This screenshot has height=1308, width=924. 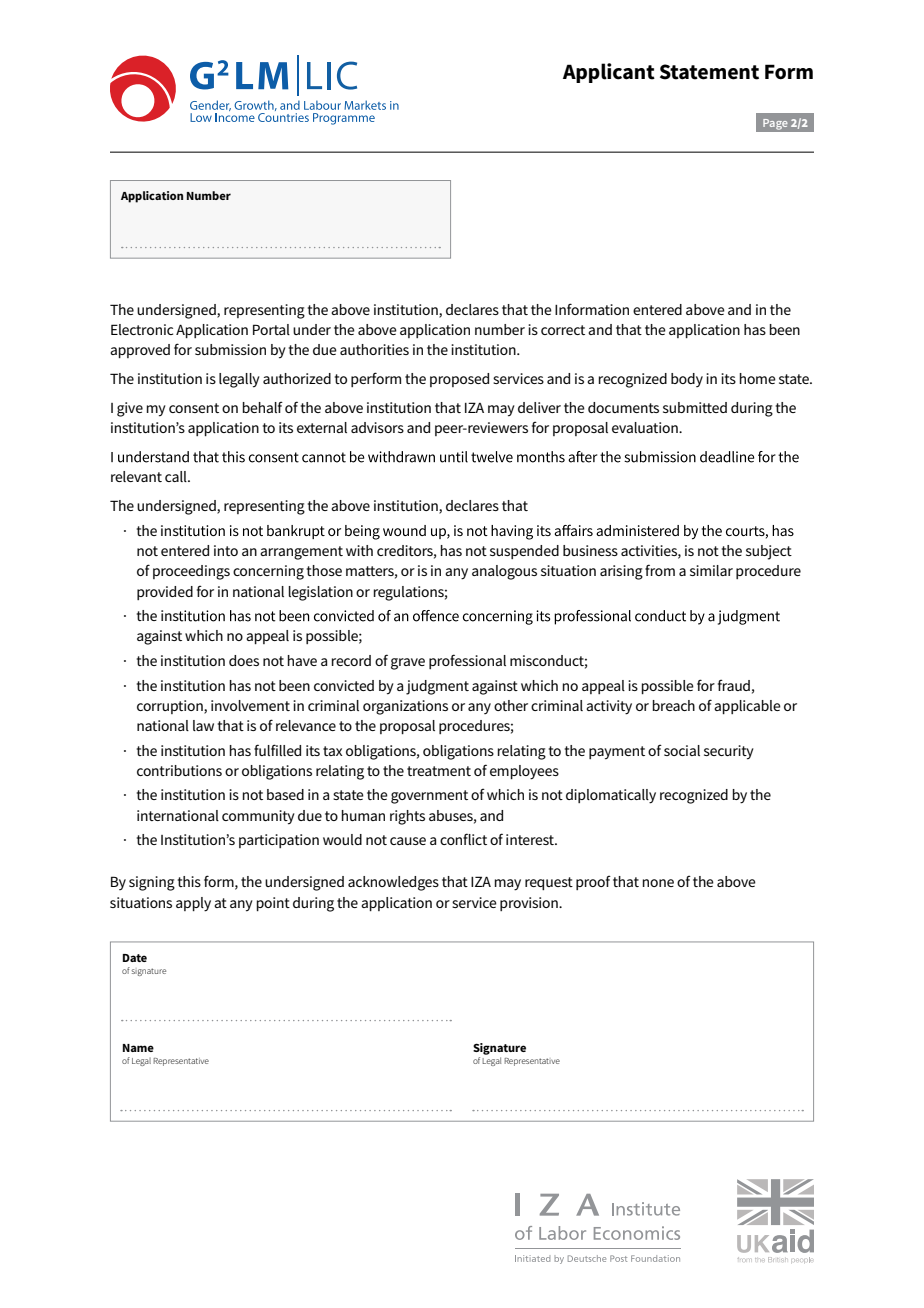 What do you see at coordinates (230, 349) in the screenshot?
I see `submission` at bounding box center [230, 349].
